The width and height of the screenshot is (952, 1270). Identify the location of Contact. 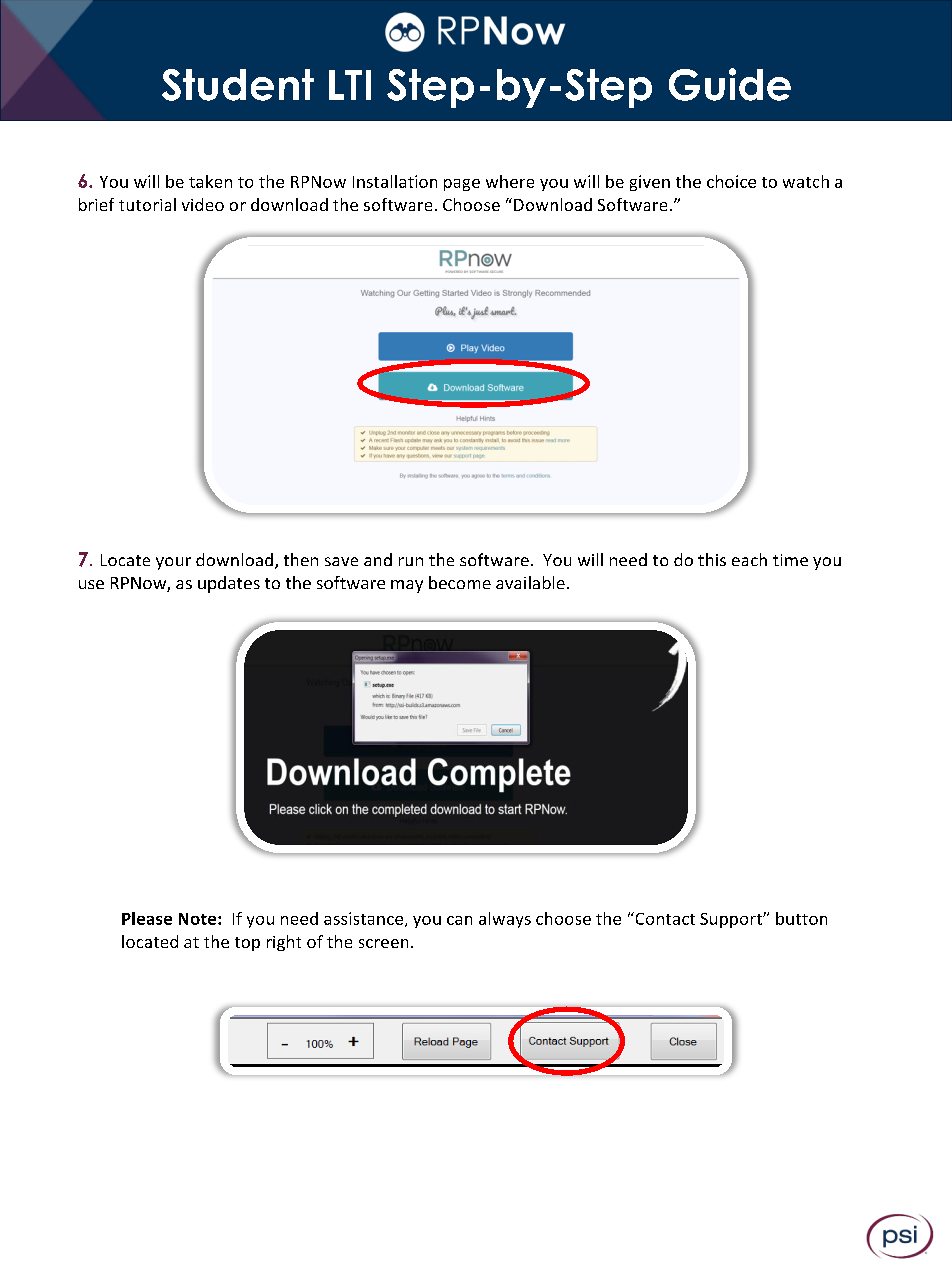
(664, 918).
